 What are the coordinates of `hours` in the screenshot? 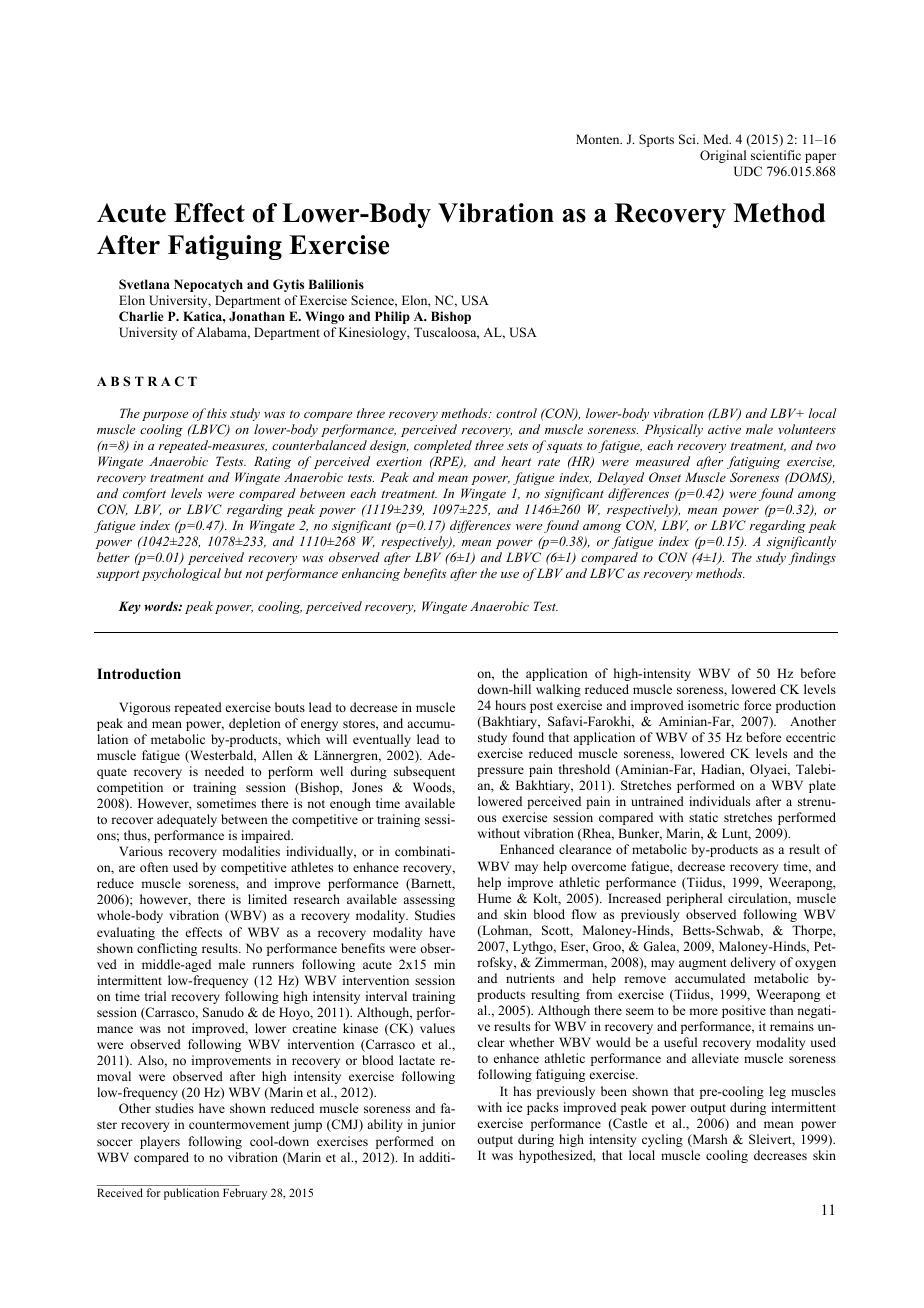 It's located at (510, 705).
